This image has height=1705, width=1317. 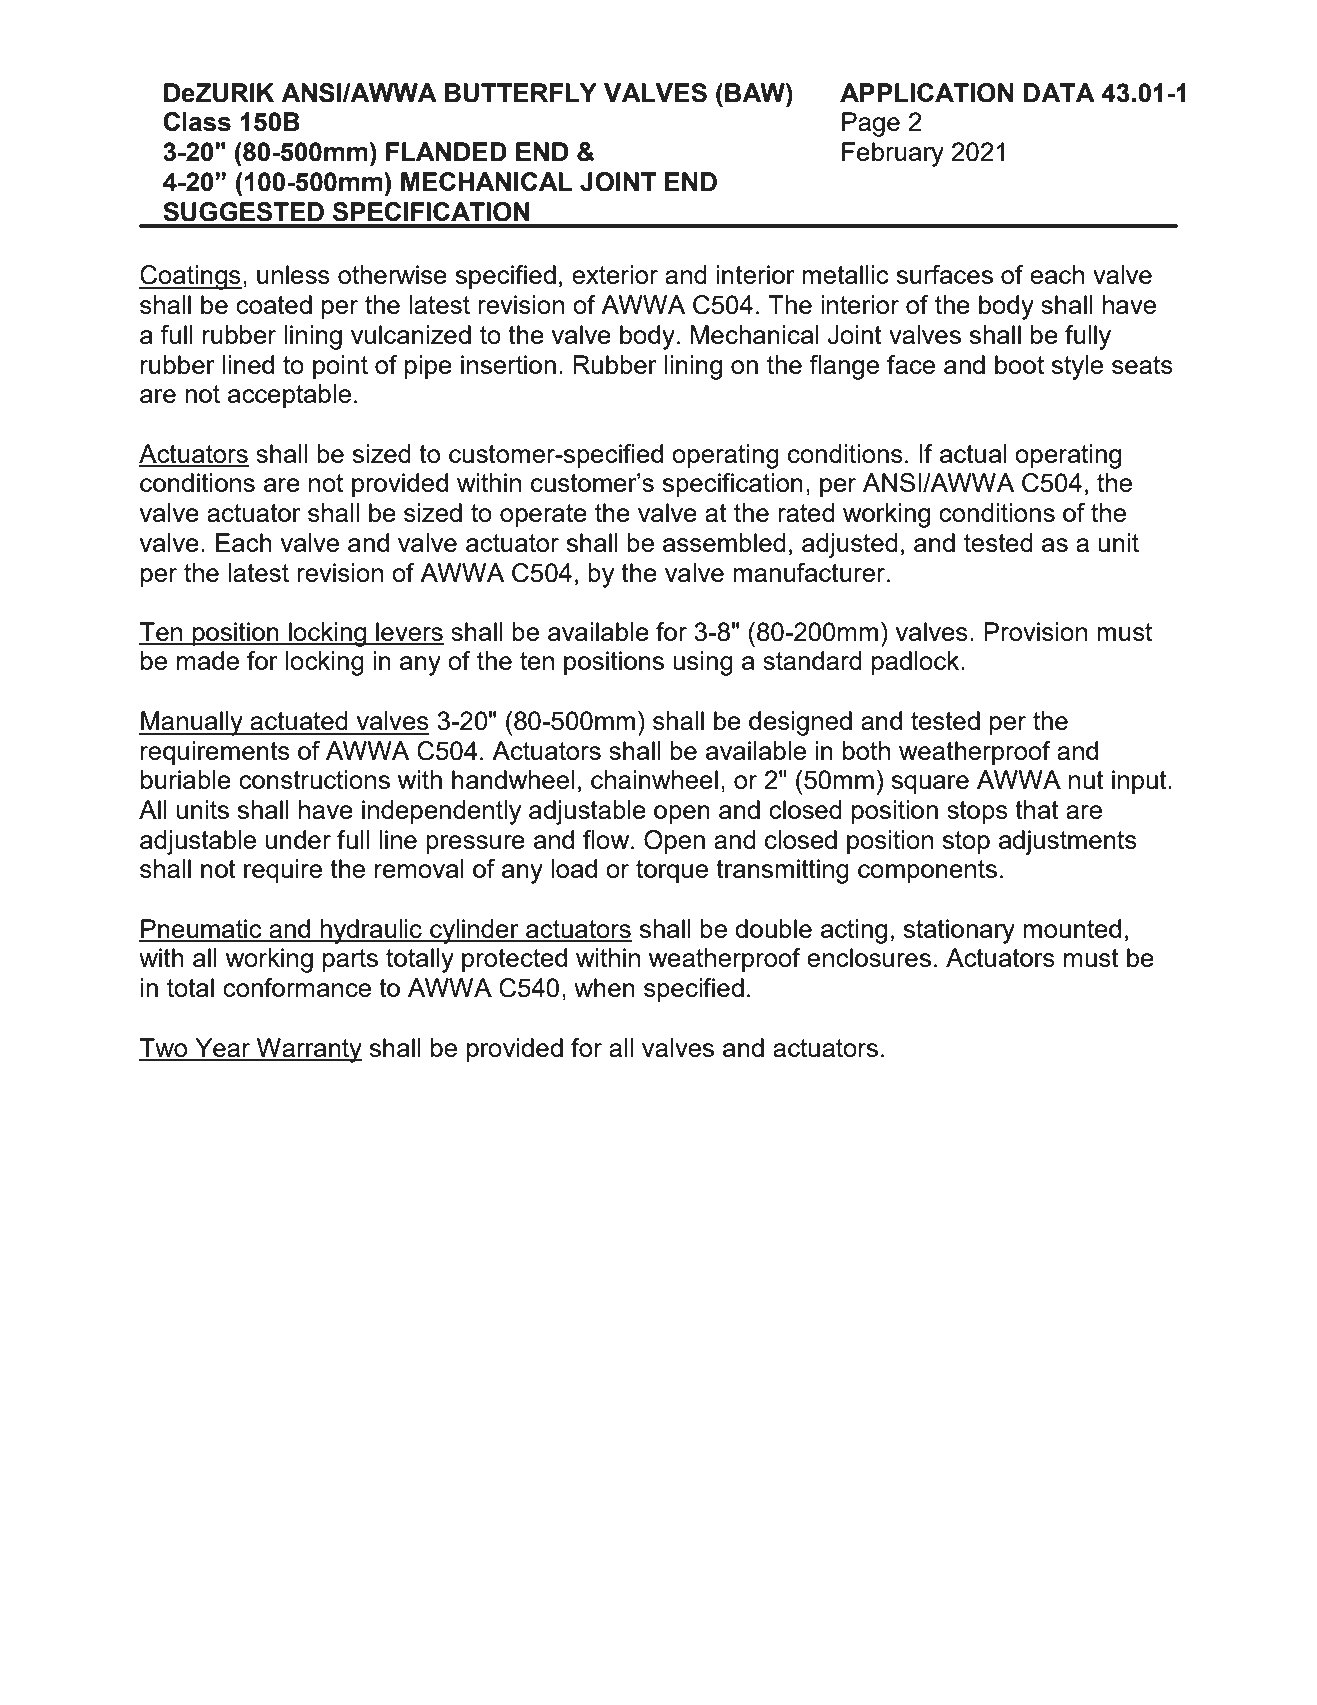 I want to click on Class, so click(x=197, y=122).
